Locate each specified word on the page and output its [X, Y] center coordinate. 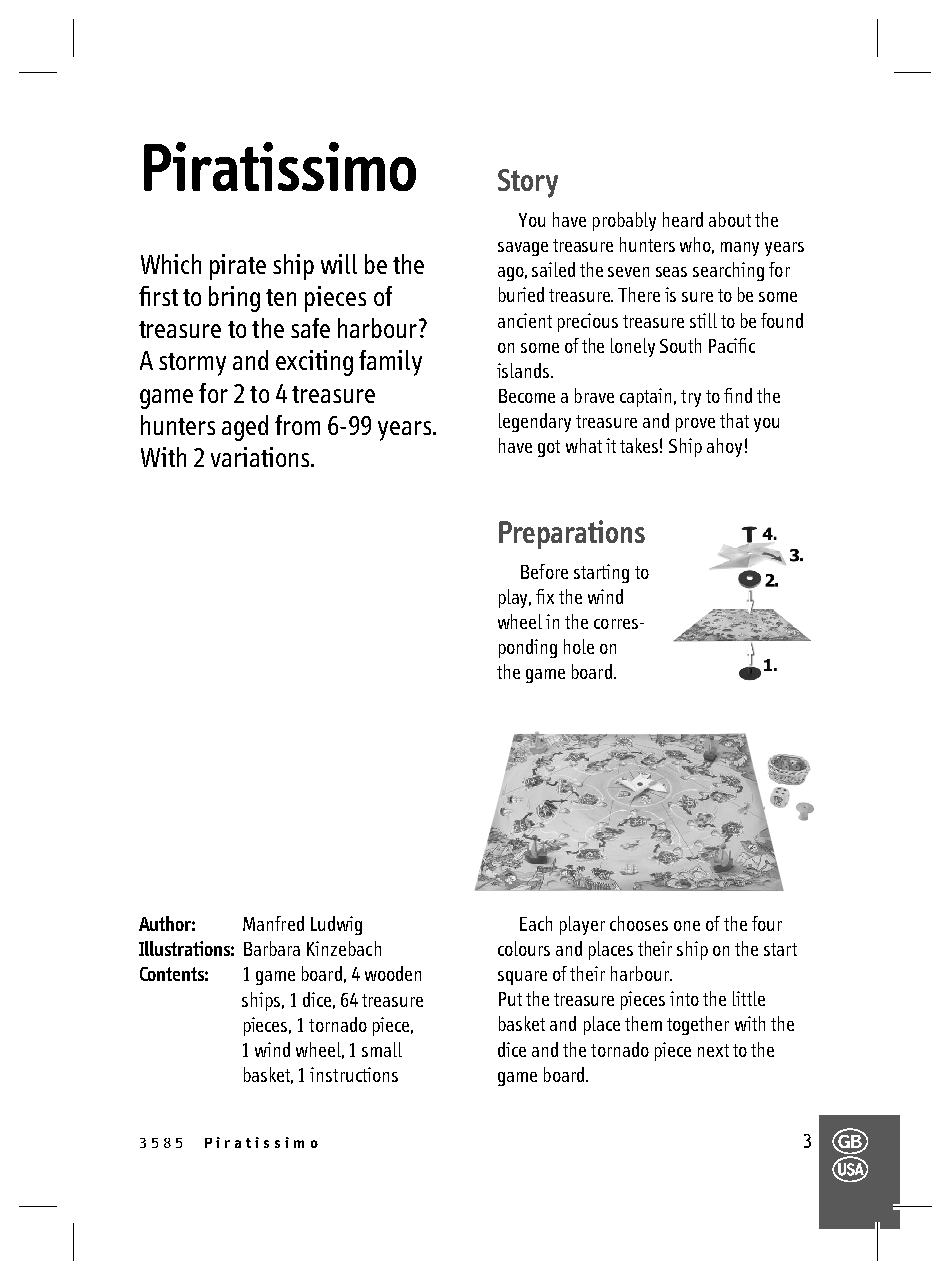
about [730, 219]
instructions [354, 1074]
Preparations [572, 534]
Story [528, 183]
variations [261, 457]
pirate [238, 267]
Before [544, 571]
